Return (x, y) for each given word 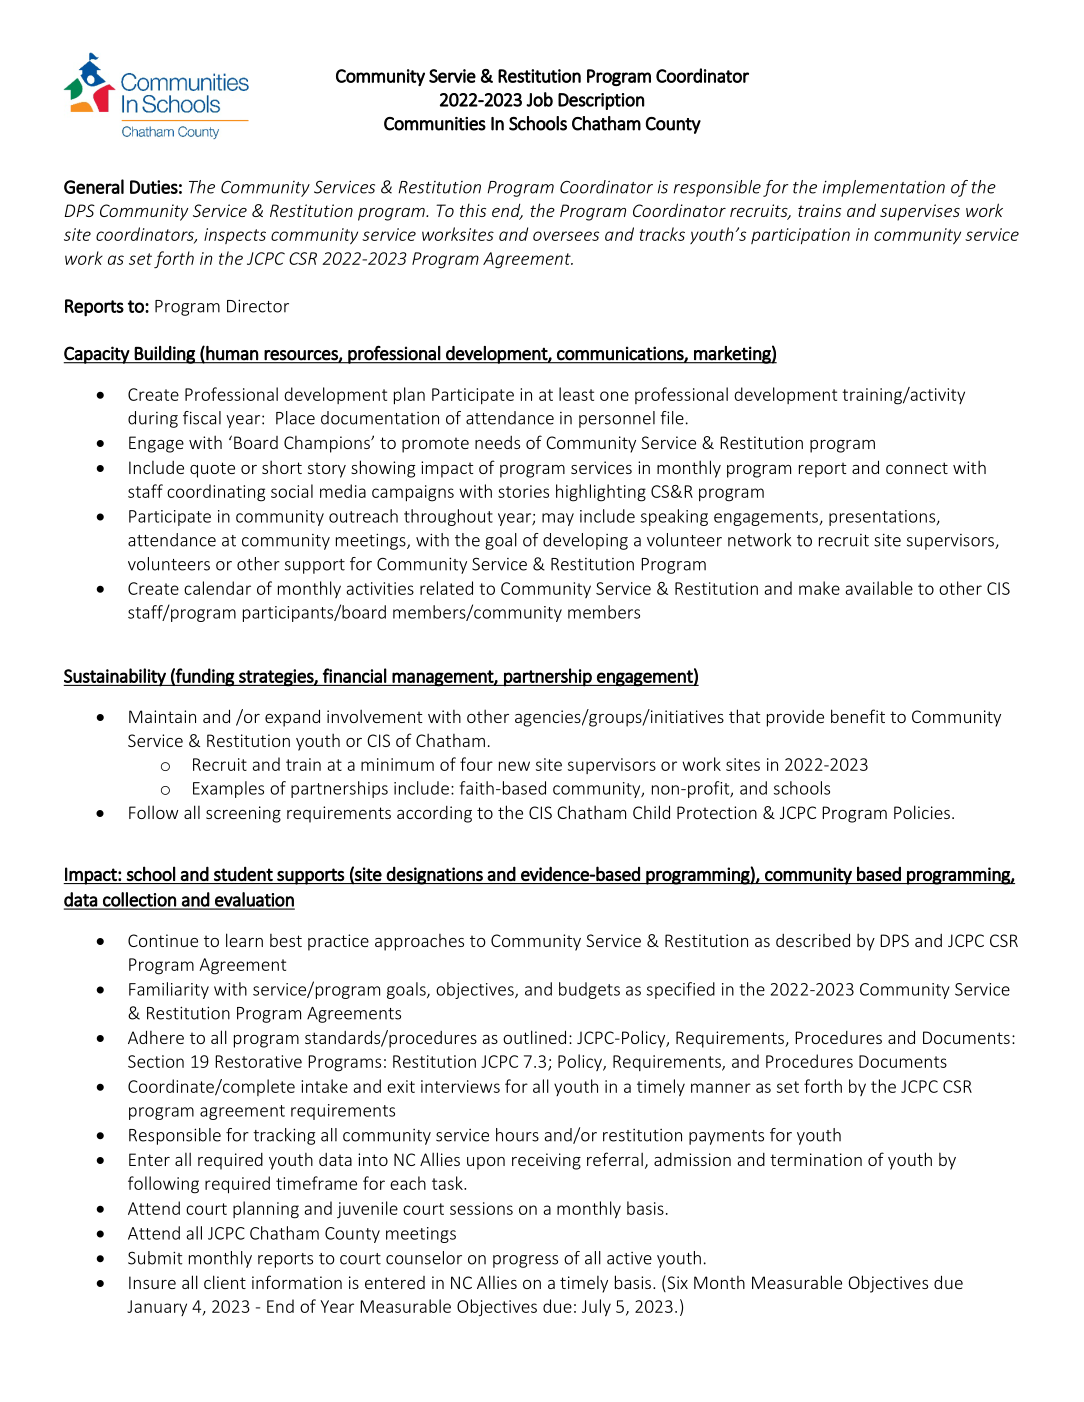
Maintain (162, 716)
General (94, 186)
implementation (884, 188)
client (225, 1282)
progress (525, 1261)
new (514, 766)
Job (539, 99)
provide (795, 718)
